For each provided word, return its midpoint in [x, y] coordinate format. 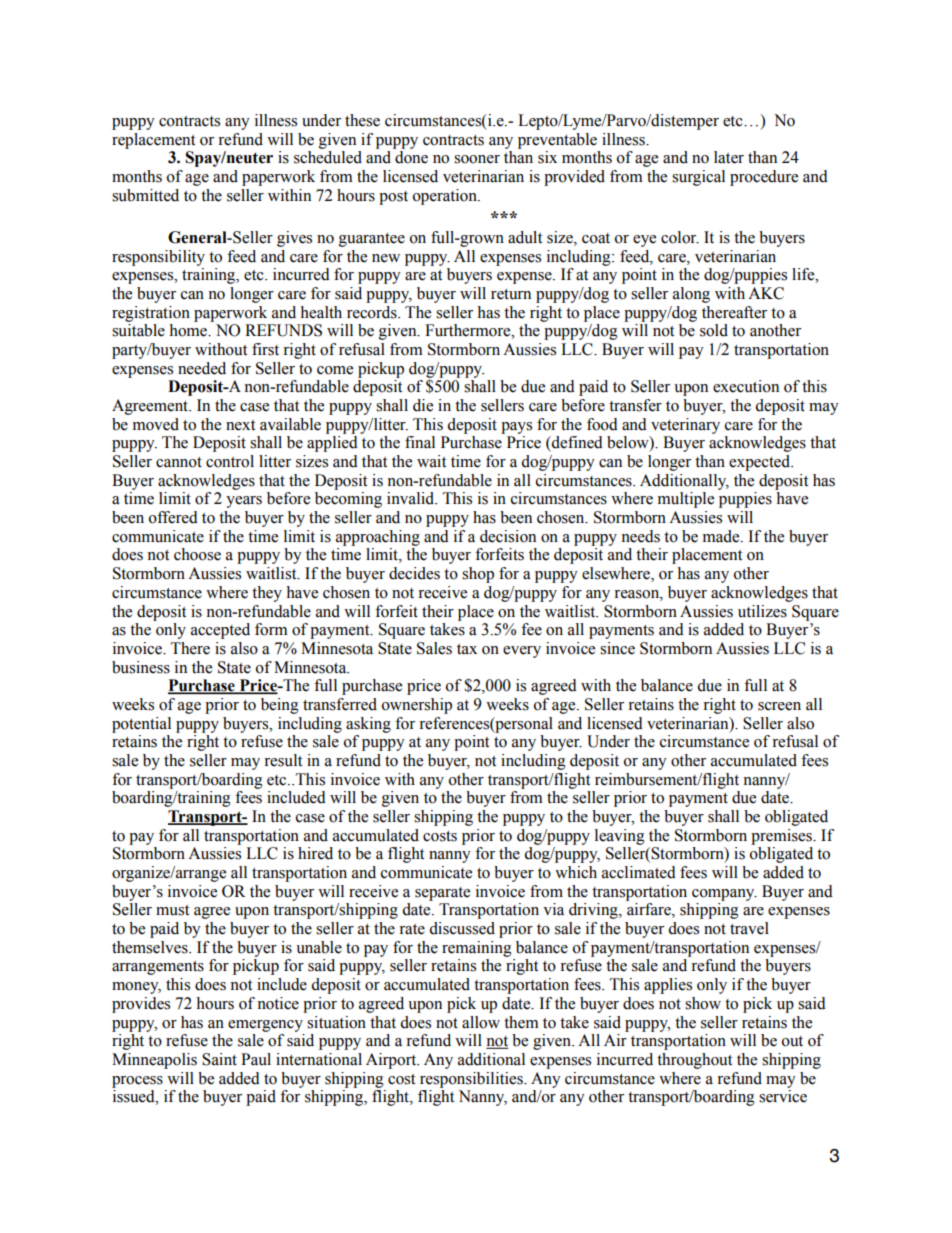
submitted [145, 195]
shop [478, 575]
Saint [219, 1059]
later [729, 157]
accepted [220, 631]
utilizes [762, 611]
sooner [477, 159]
